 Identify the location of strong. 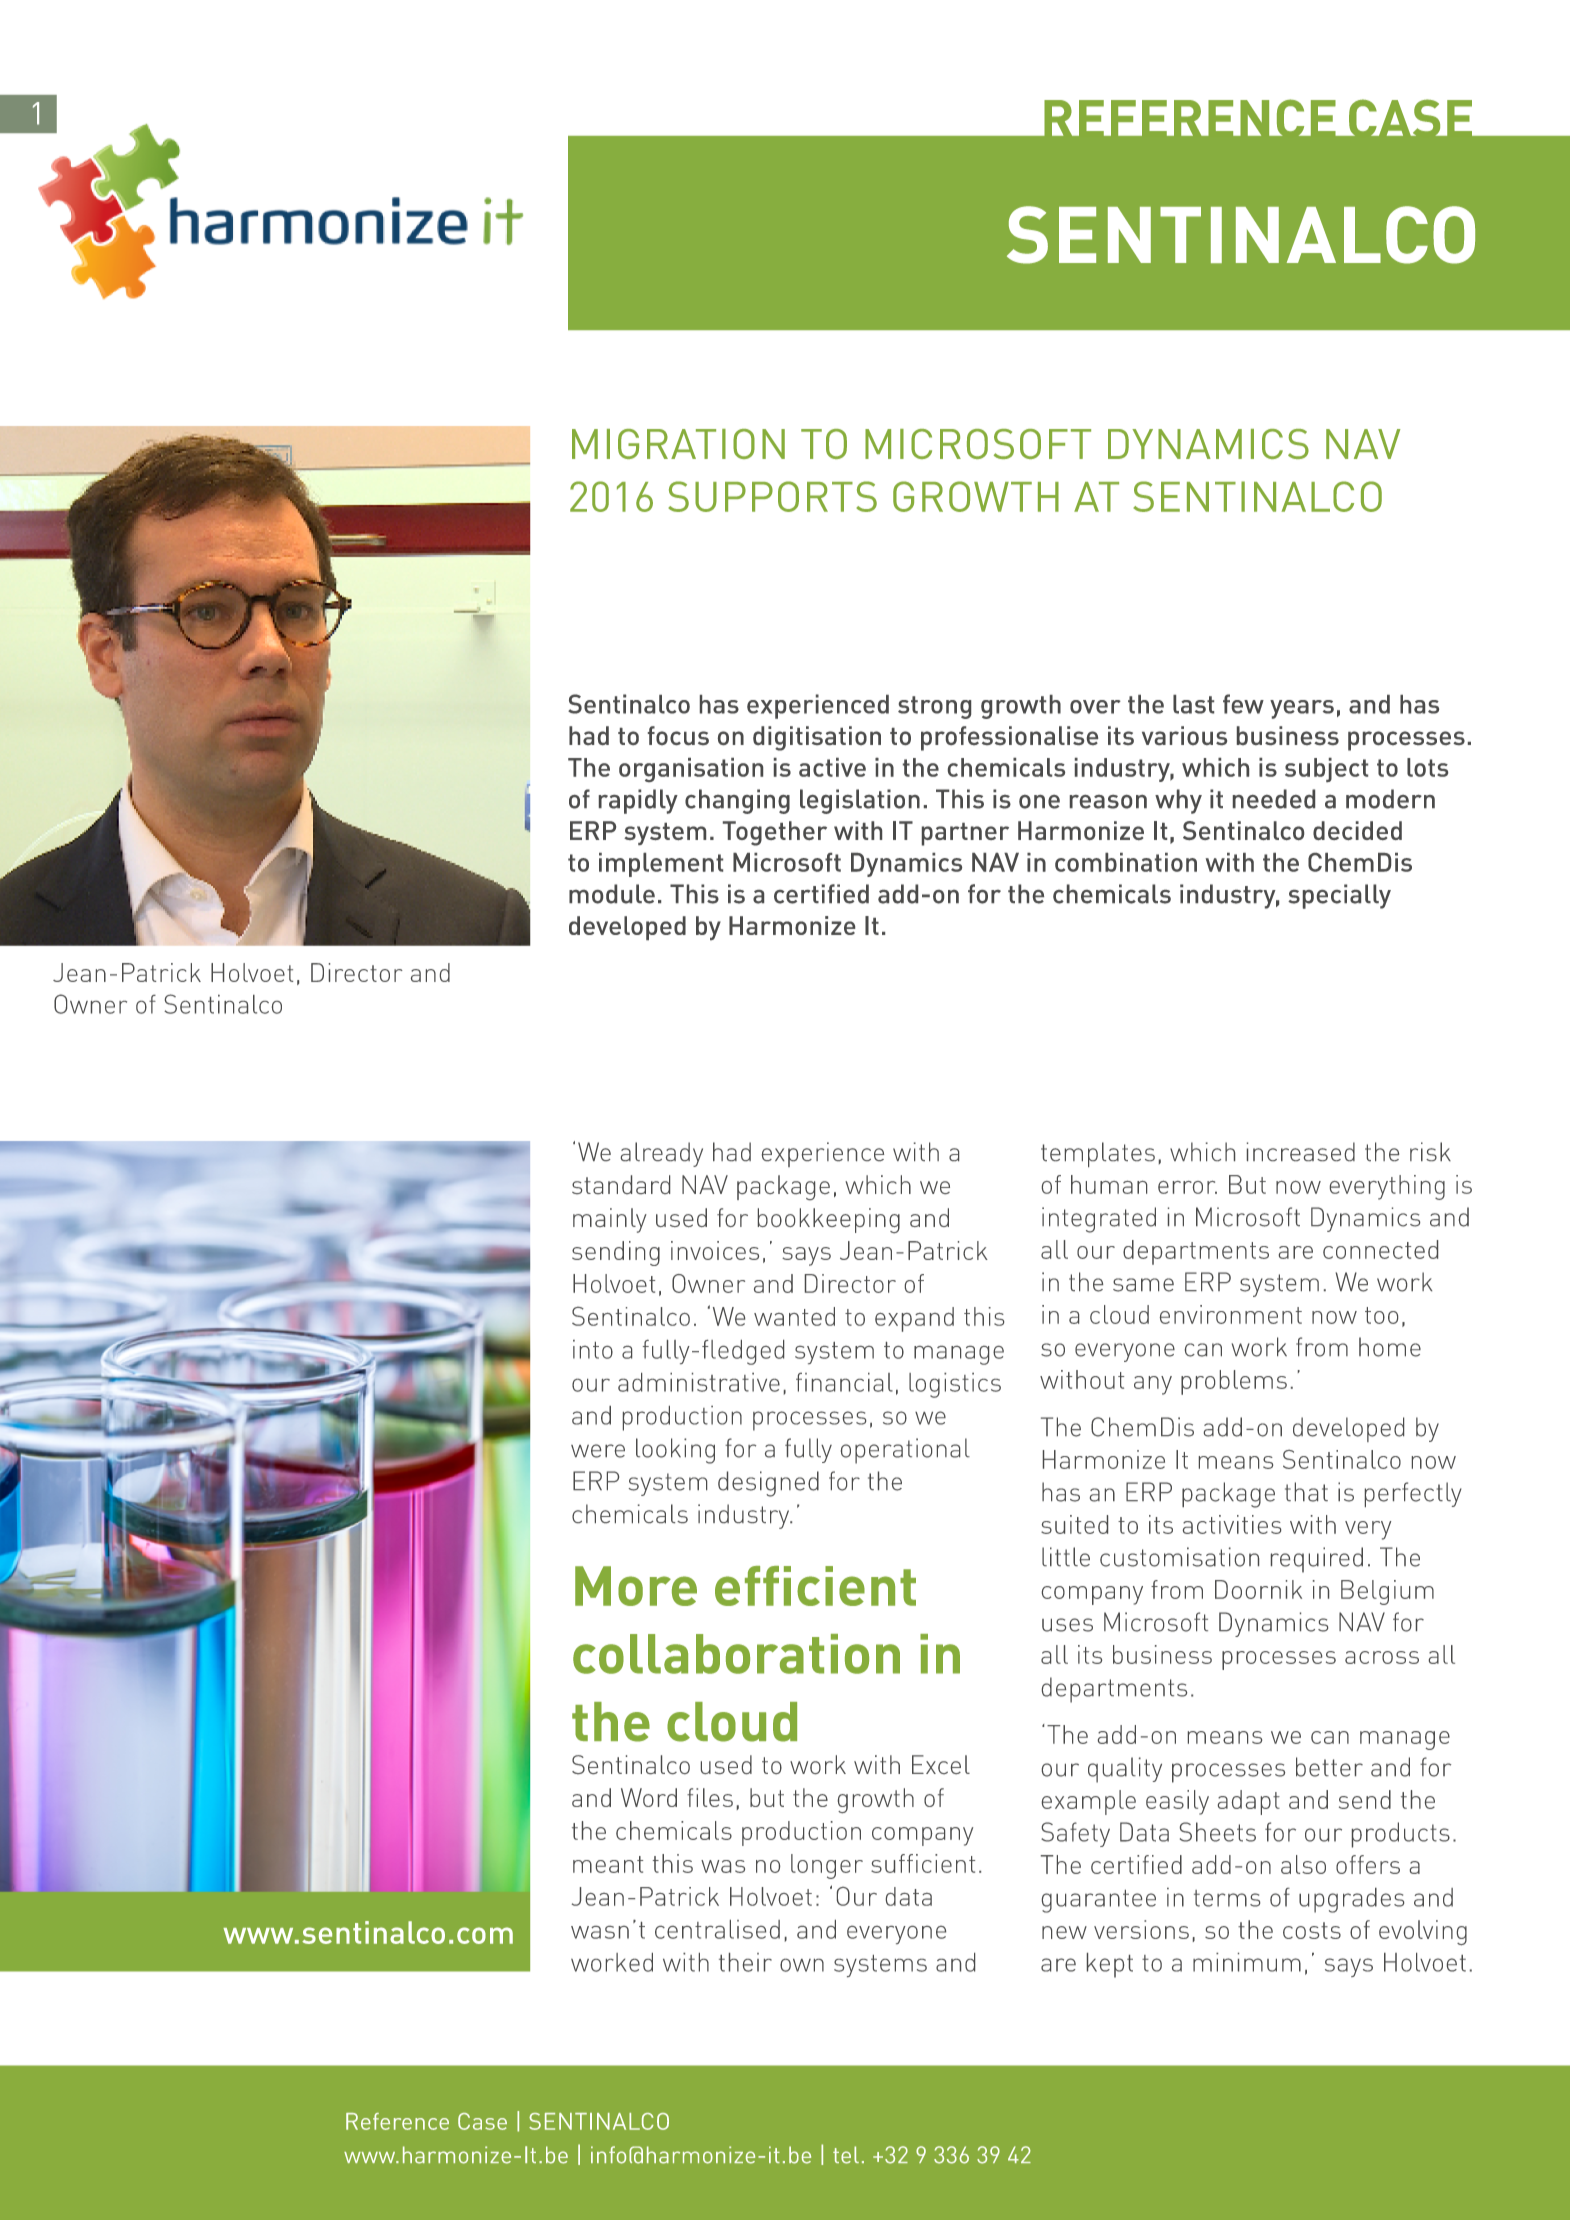
(934, 707).
